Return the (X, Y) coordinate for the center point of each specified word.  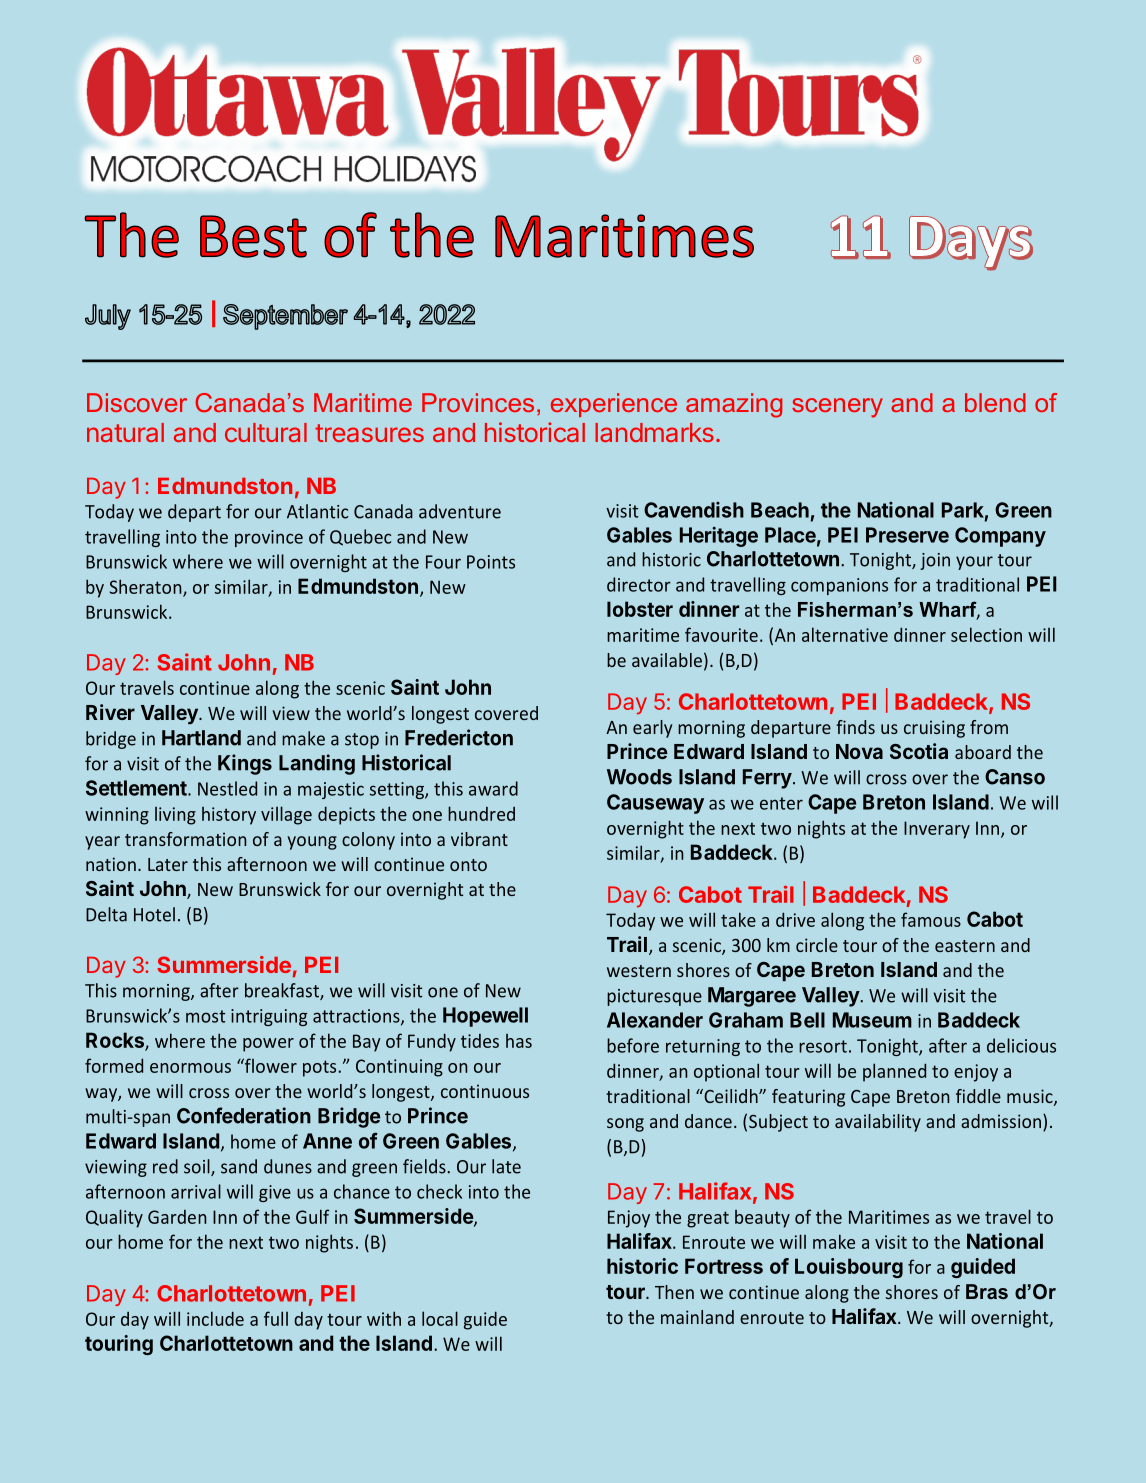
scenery (837, 408)
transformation (186, 839)
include (215, 1318)
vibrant (479, 839)
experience (614, 405)
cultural (266, 432)
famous (931, 919)
